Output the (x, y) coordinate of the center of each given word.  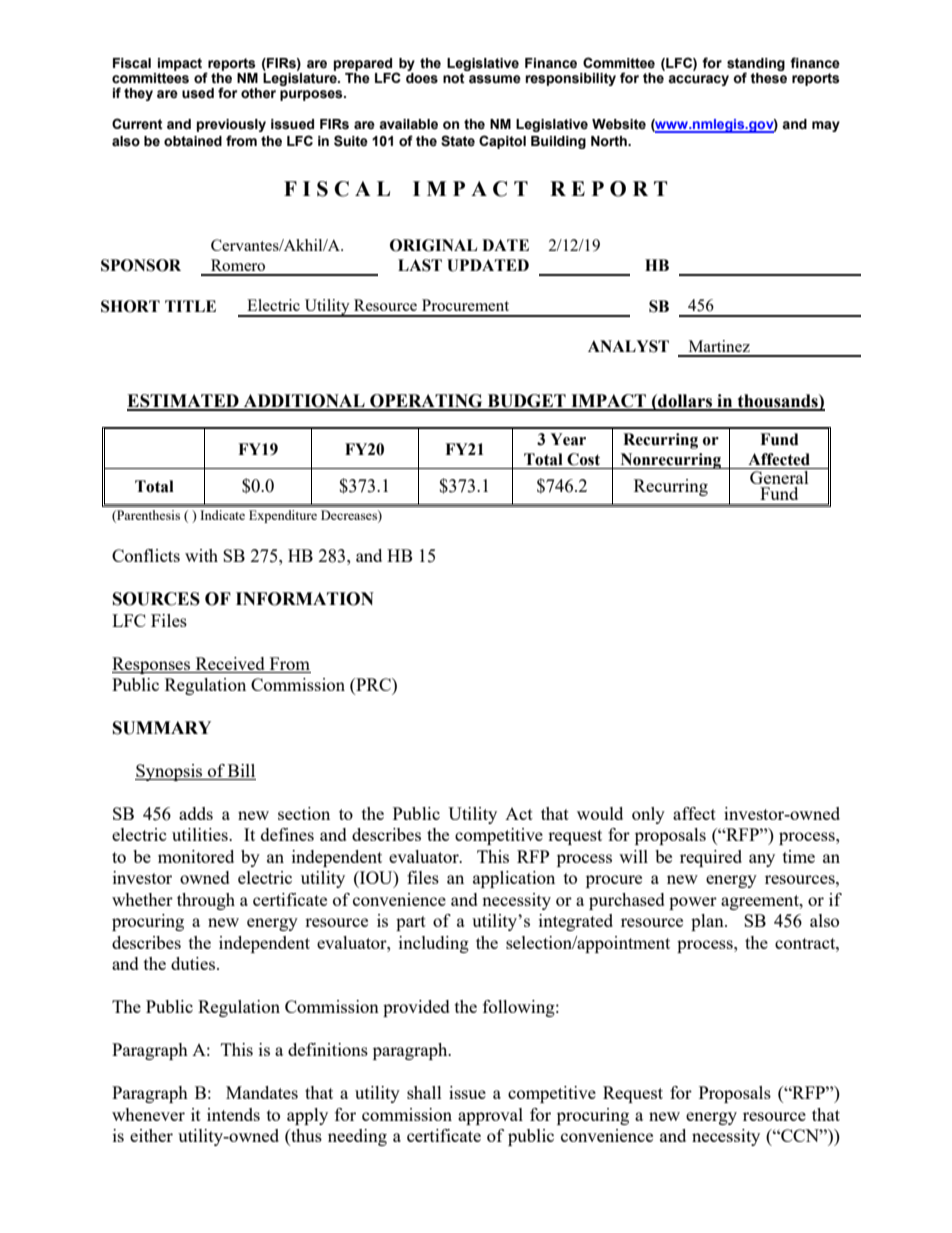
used (198, 93)
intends (233, 1114)
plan (708, 922)
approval (490, 1116)
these (768, 77)
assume (495, 79)
